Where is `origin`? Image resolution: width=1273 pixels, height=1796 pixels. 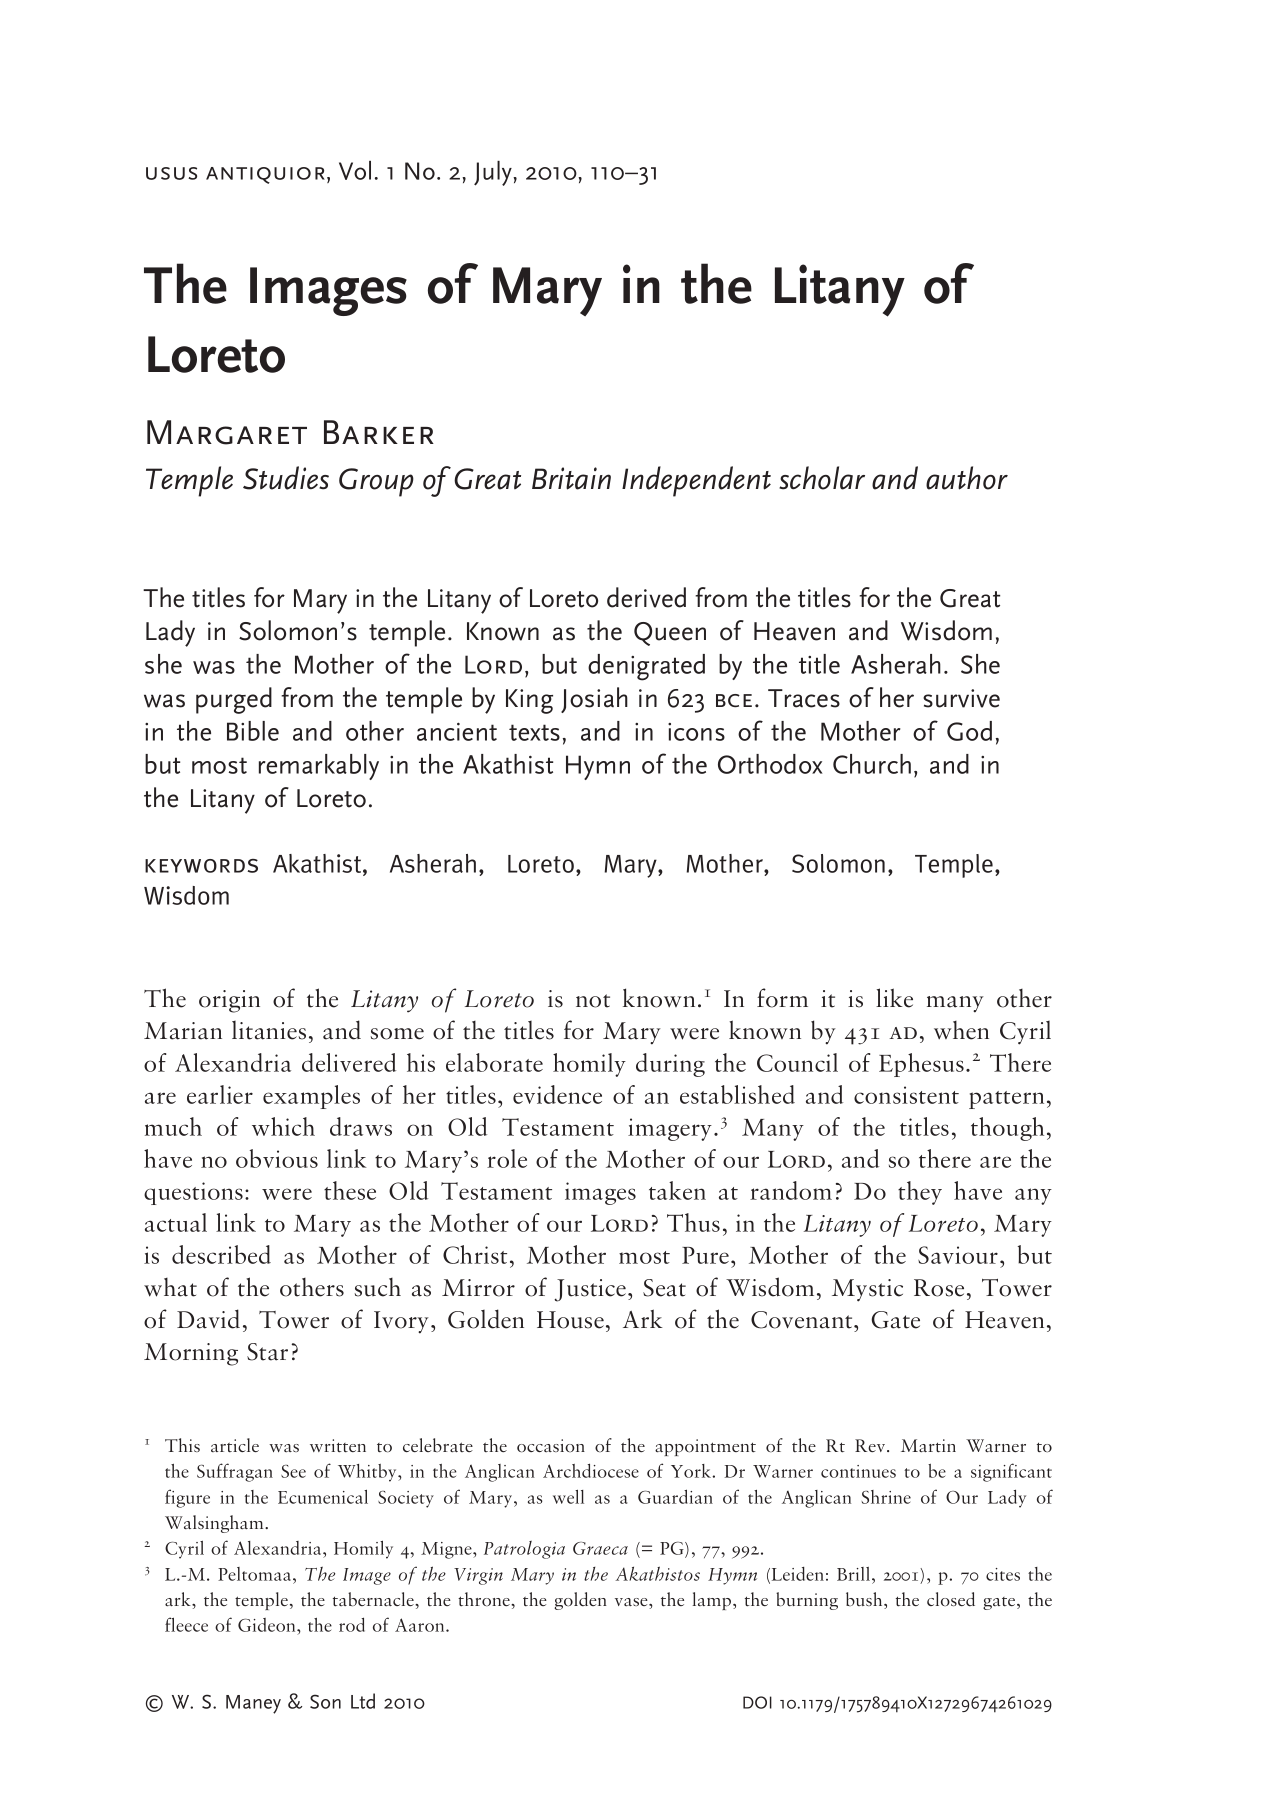 origin is located at coordinates (229, 1001).
